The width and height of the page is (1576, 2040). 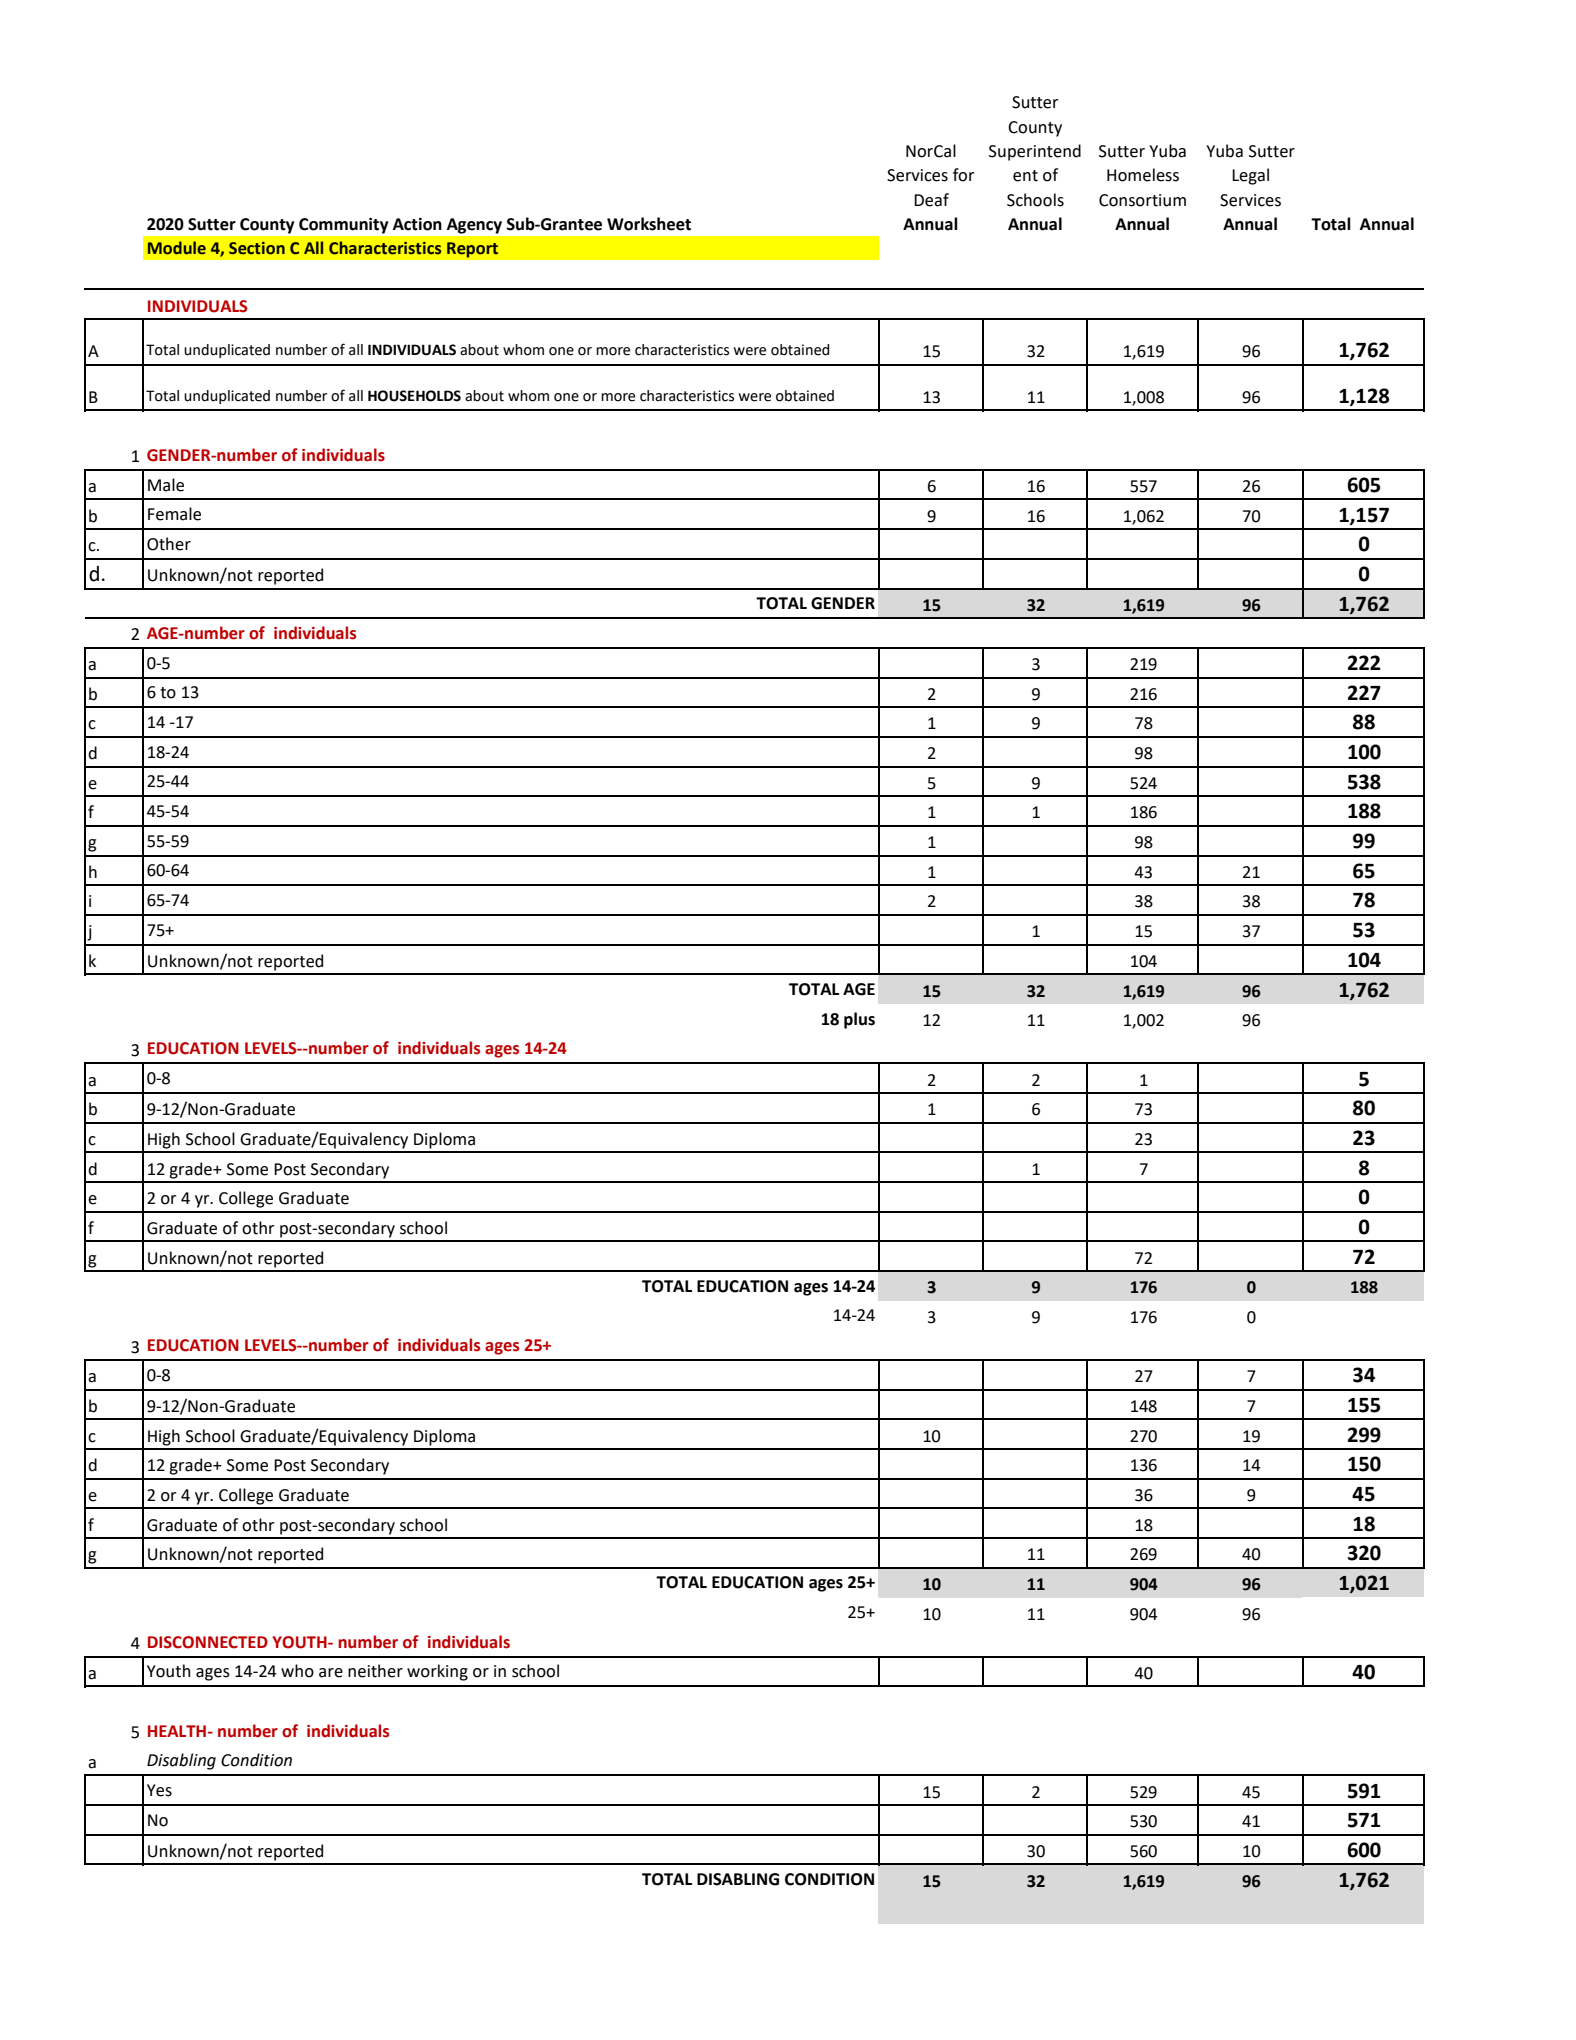 I want to click on Consortium, so click(x=1142, y=200).
